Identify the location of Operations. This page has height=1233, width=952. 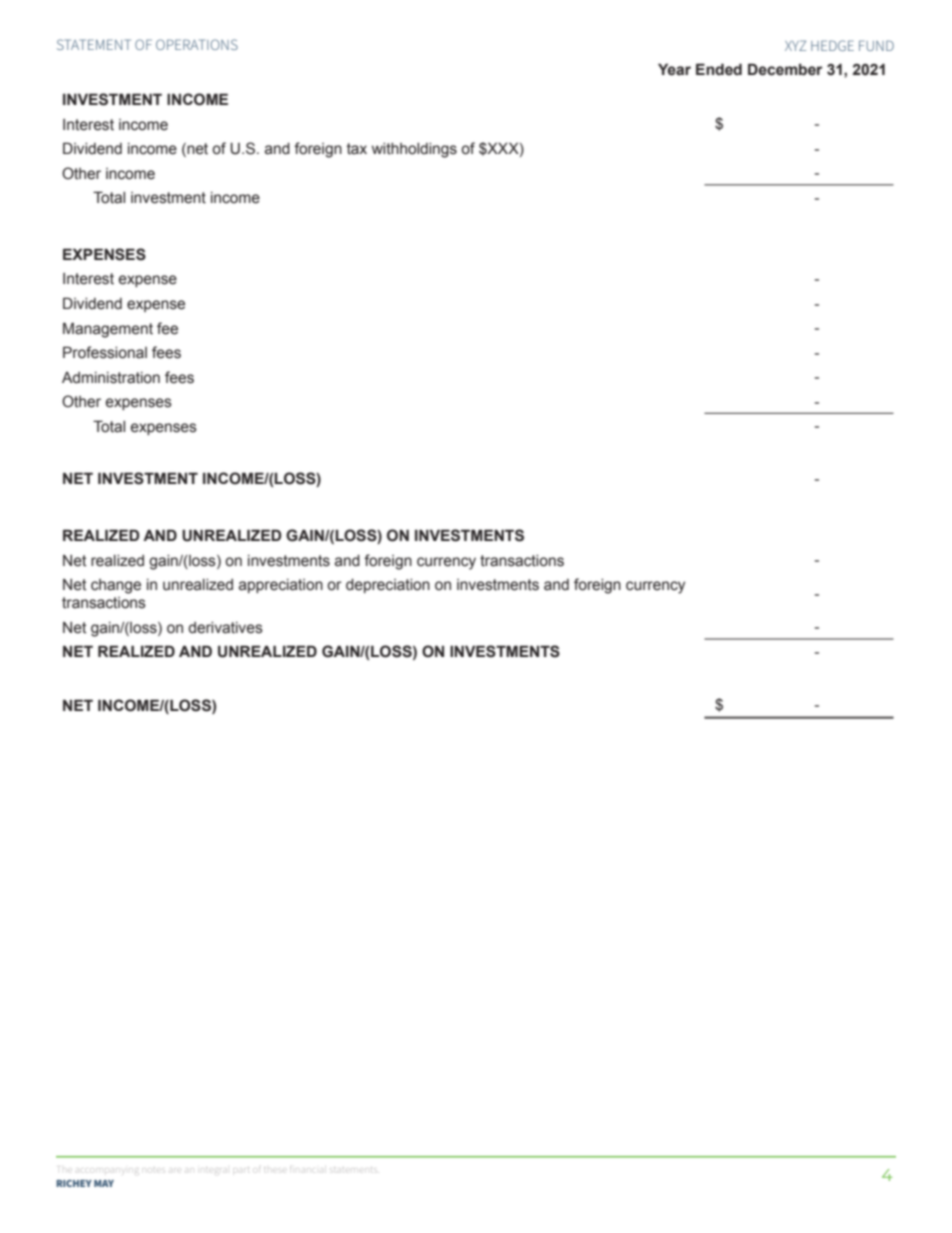
(197, 44).
